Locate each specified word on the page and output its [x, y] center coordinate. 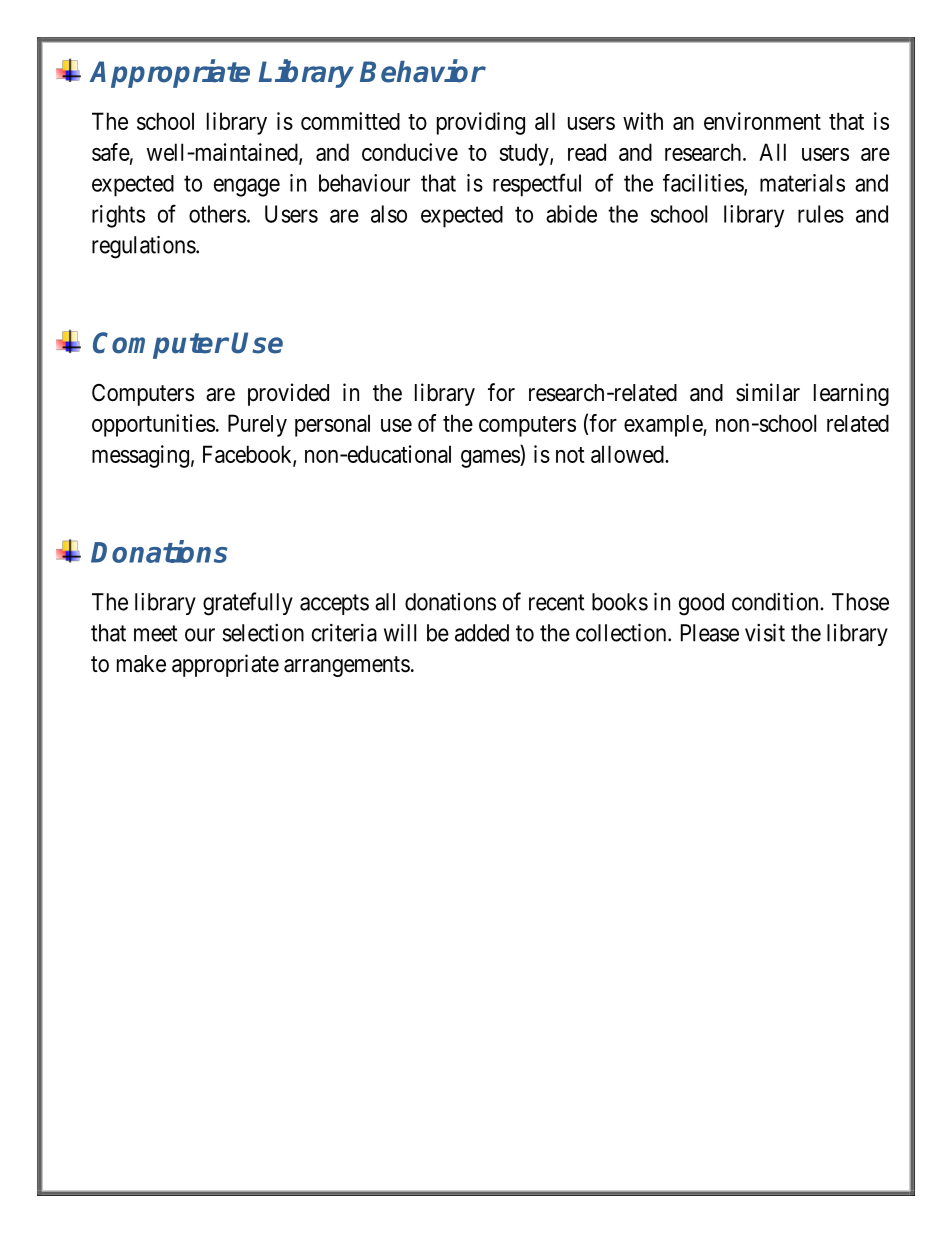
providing [481, 123]
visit [765, 633]
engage [247, 187]
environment [762, 121]
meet [156, 633]
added [482, 633]
